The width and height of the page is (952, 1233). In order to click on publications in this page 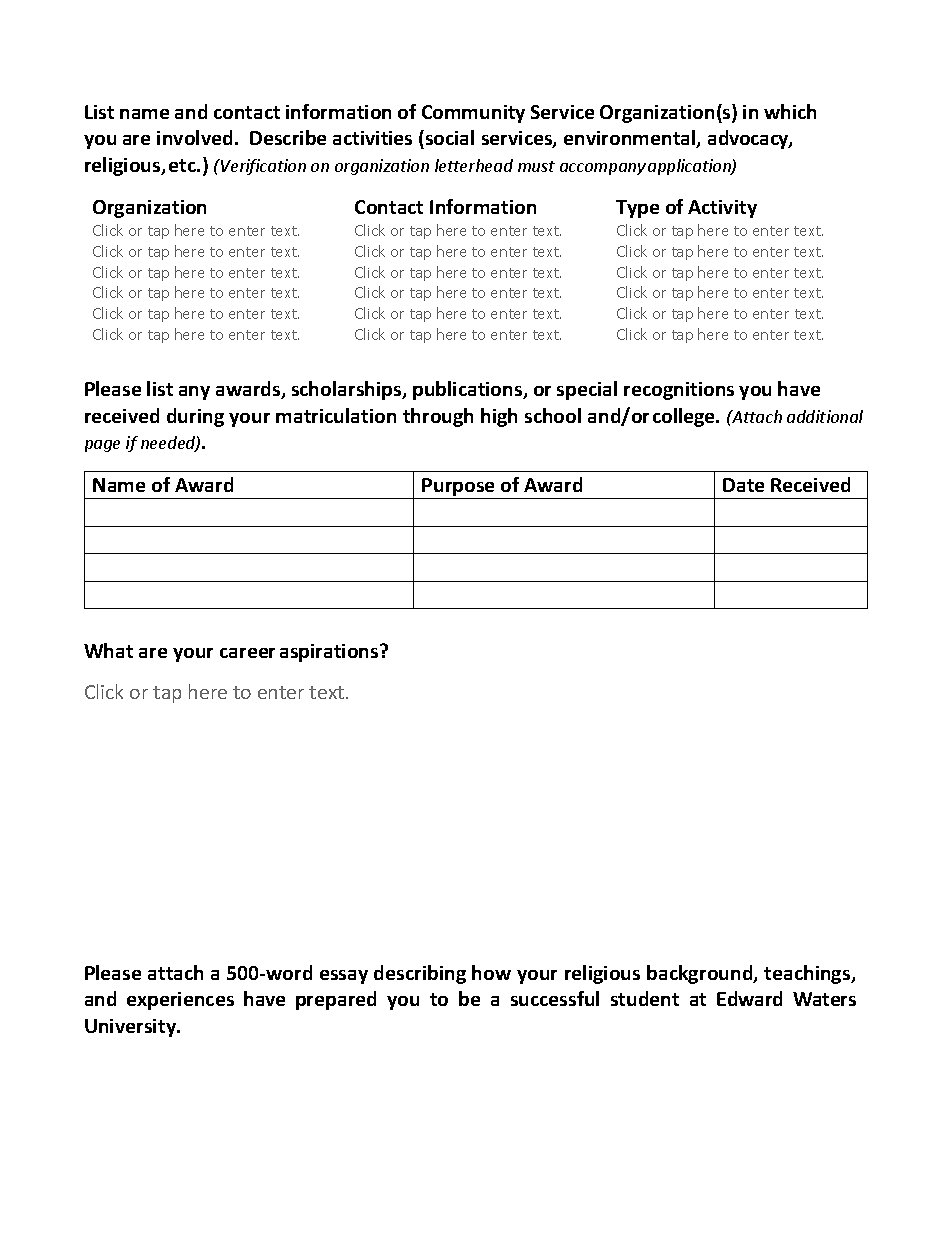, I will do `click(469, 390)`.
